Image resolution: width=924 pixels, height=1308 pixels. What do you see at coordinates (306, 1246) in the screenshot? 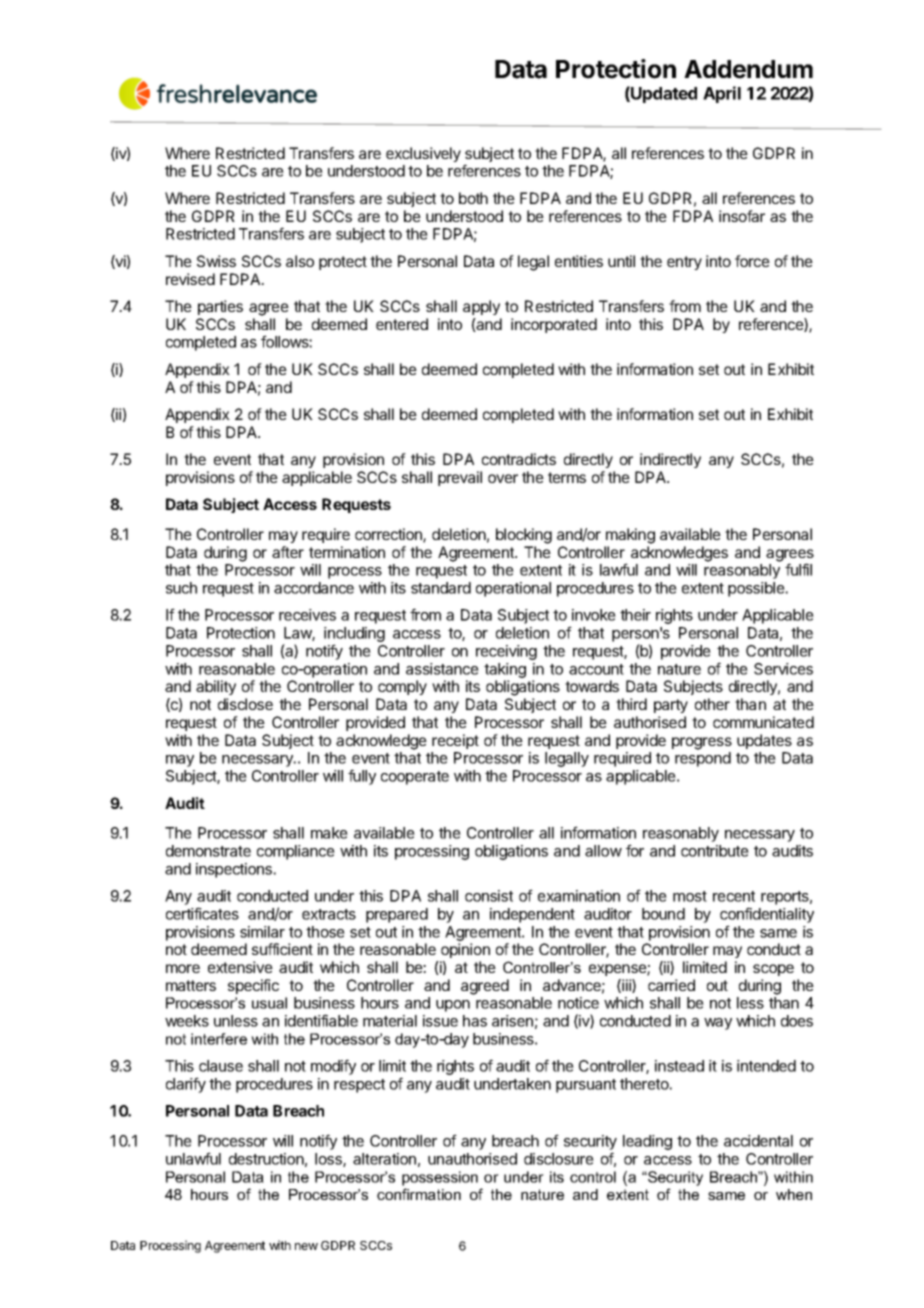
I see `new` at bounding box center [306, 1246].
